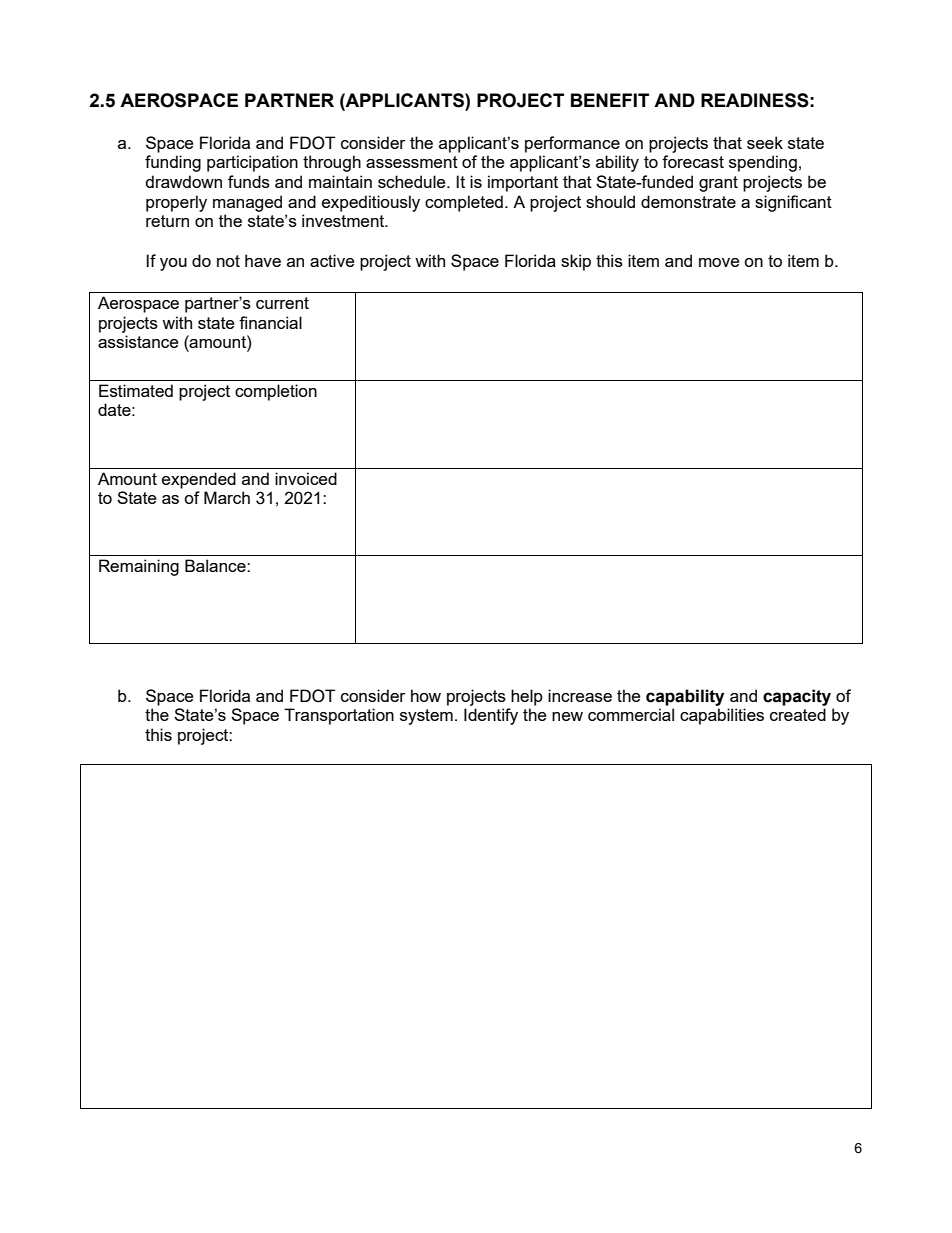 This screenshot has width=952, height=1233. What do you see at coordinates (339, 716) in the screenshot?
I see `Transportation` at bounding box center [339, 716].
